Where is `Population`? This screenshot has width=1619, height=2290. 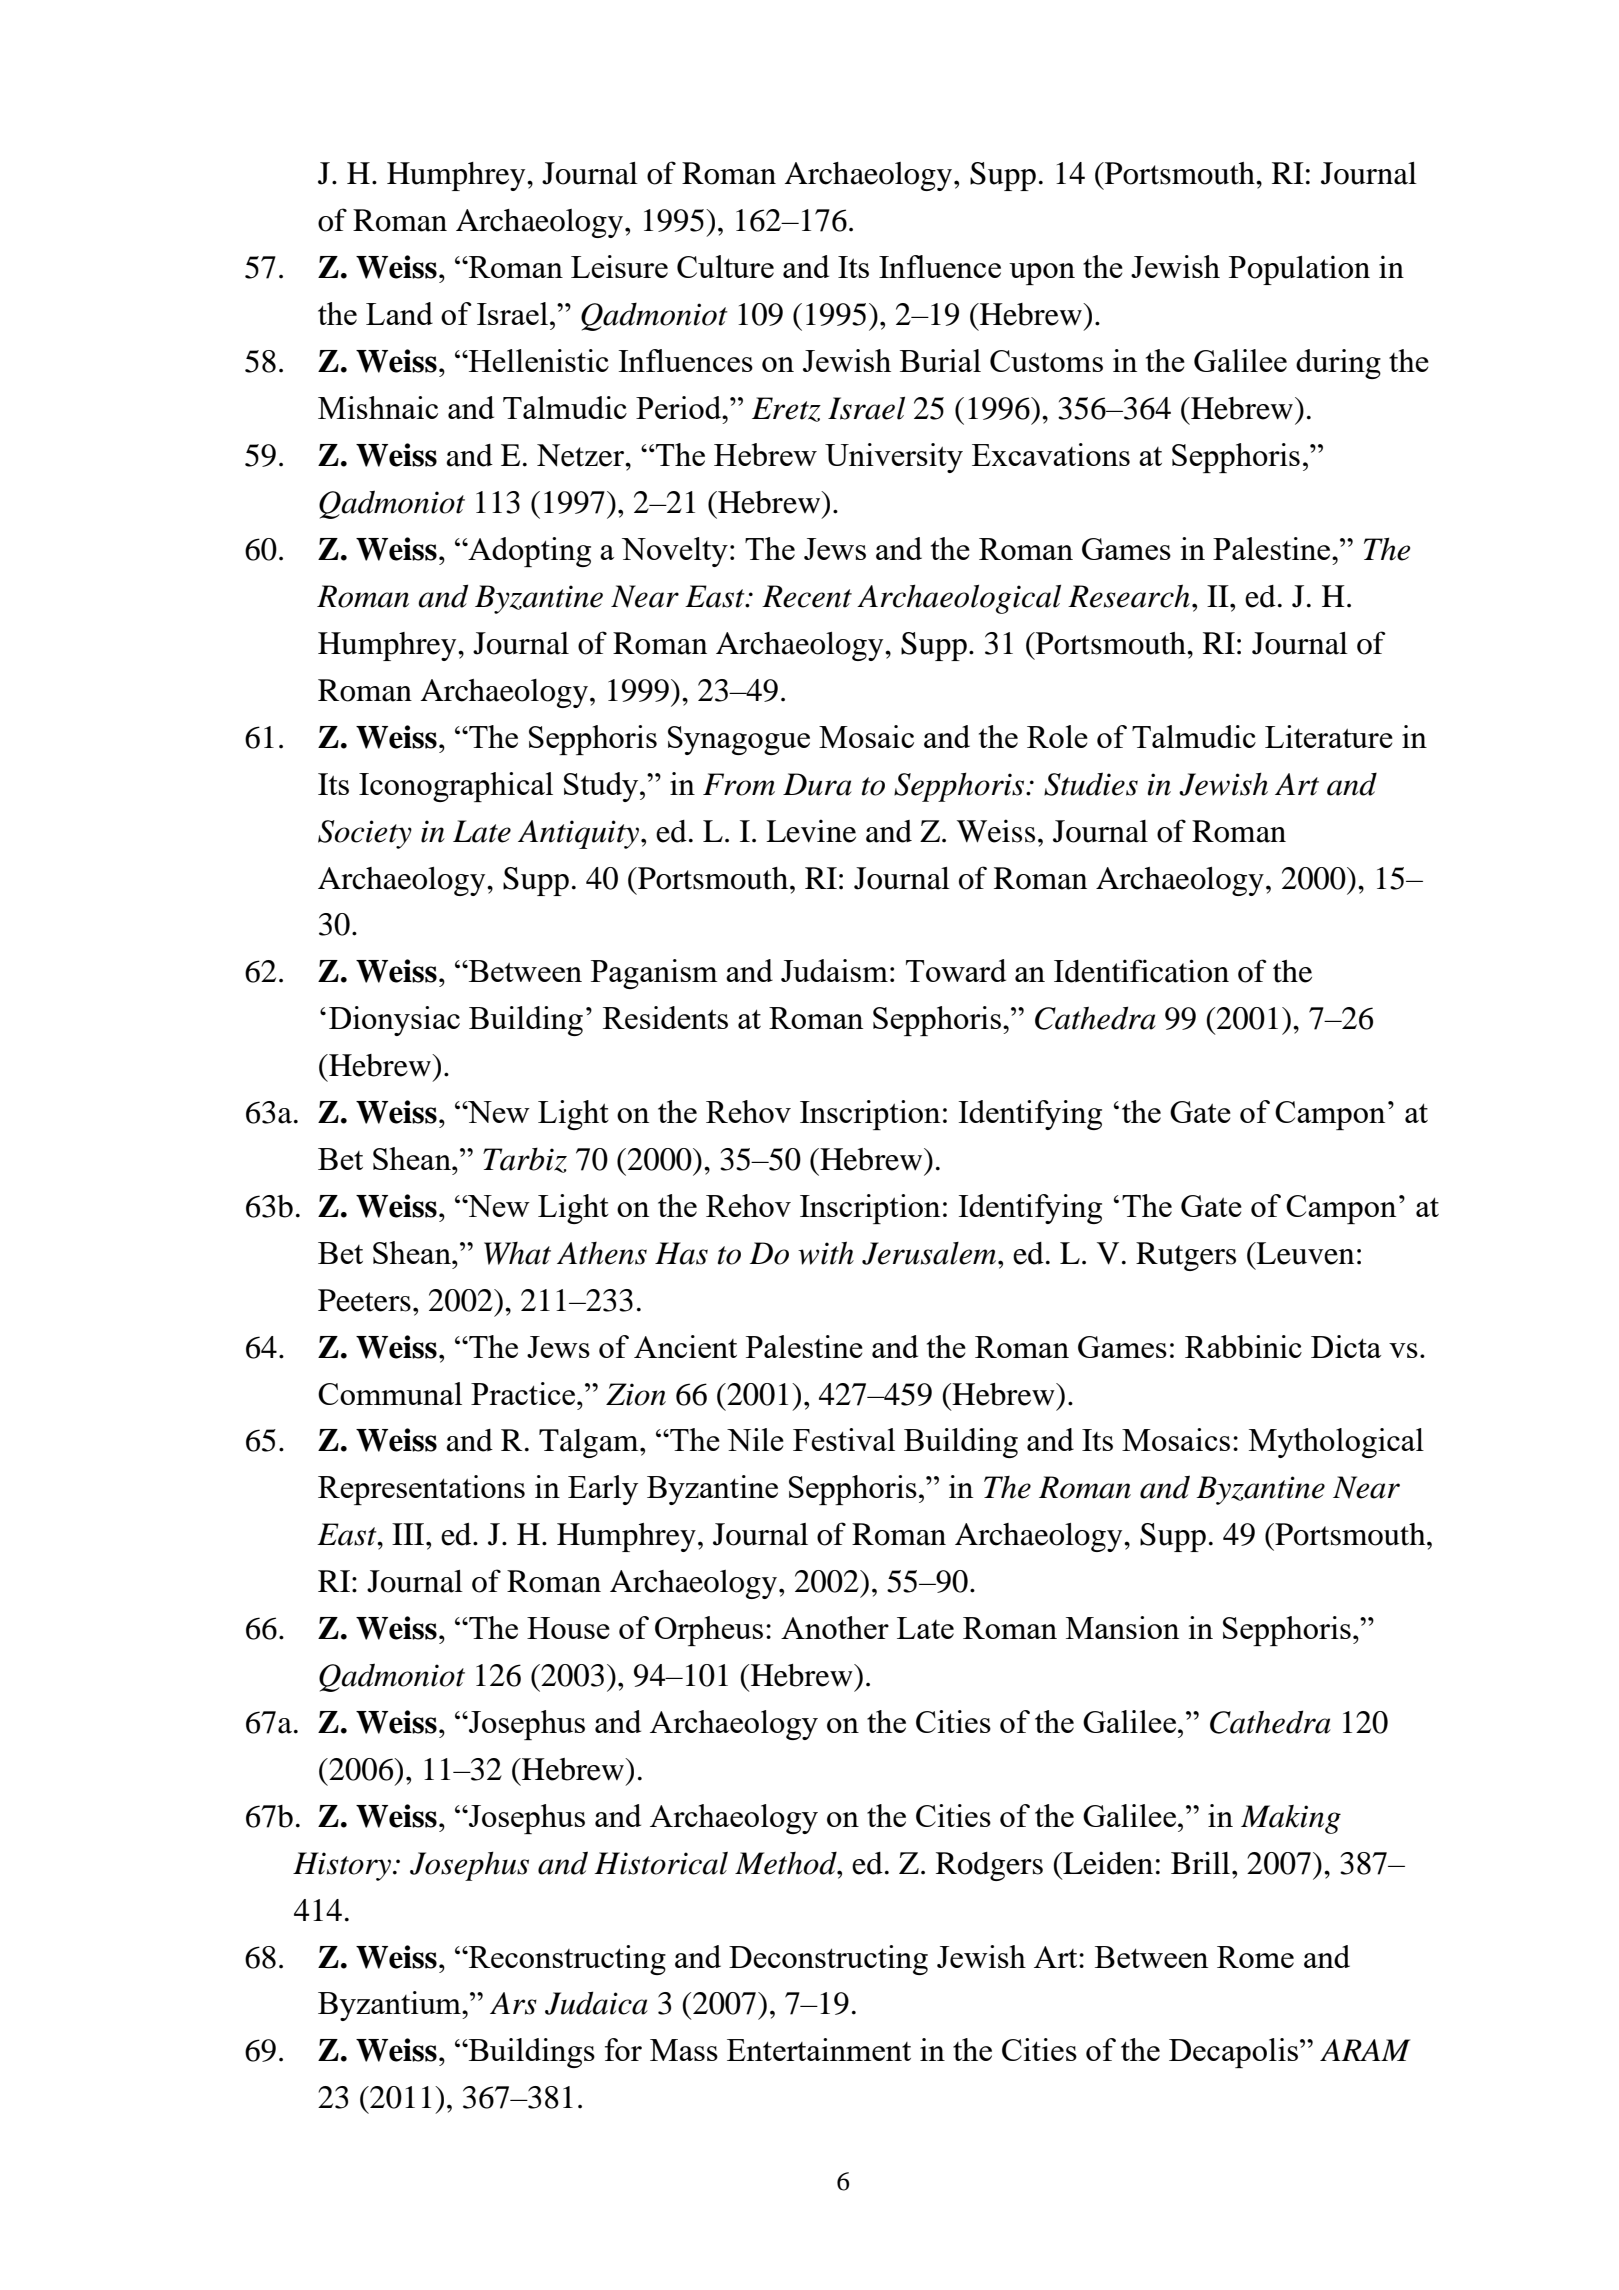
Population is located at coordinates (1299, 270).
